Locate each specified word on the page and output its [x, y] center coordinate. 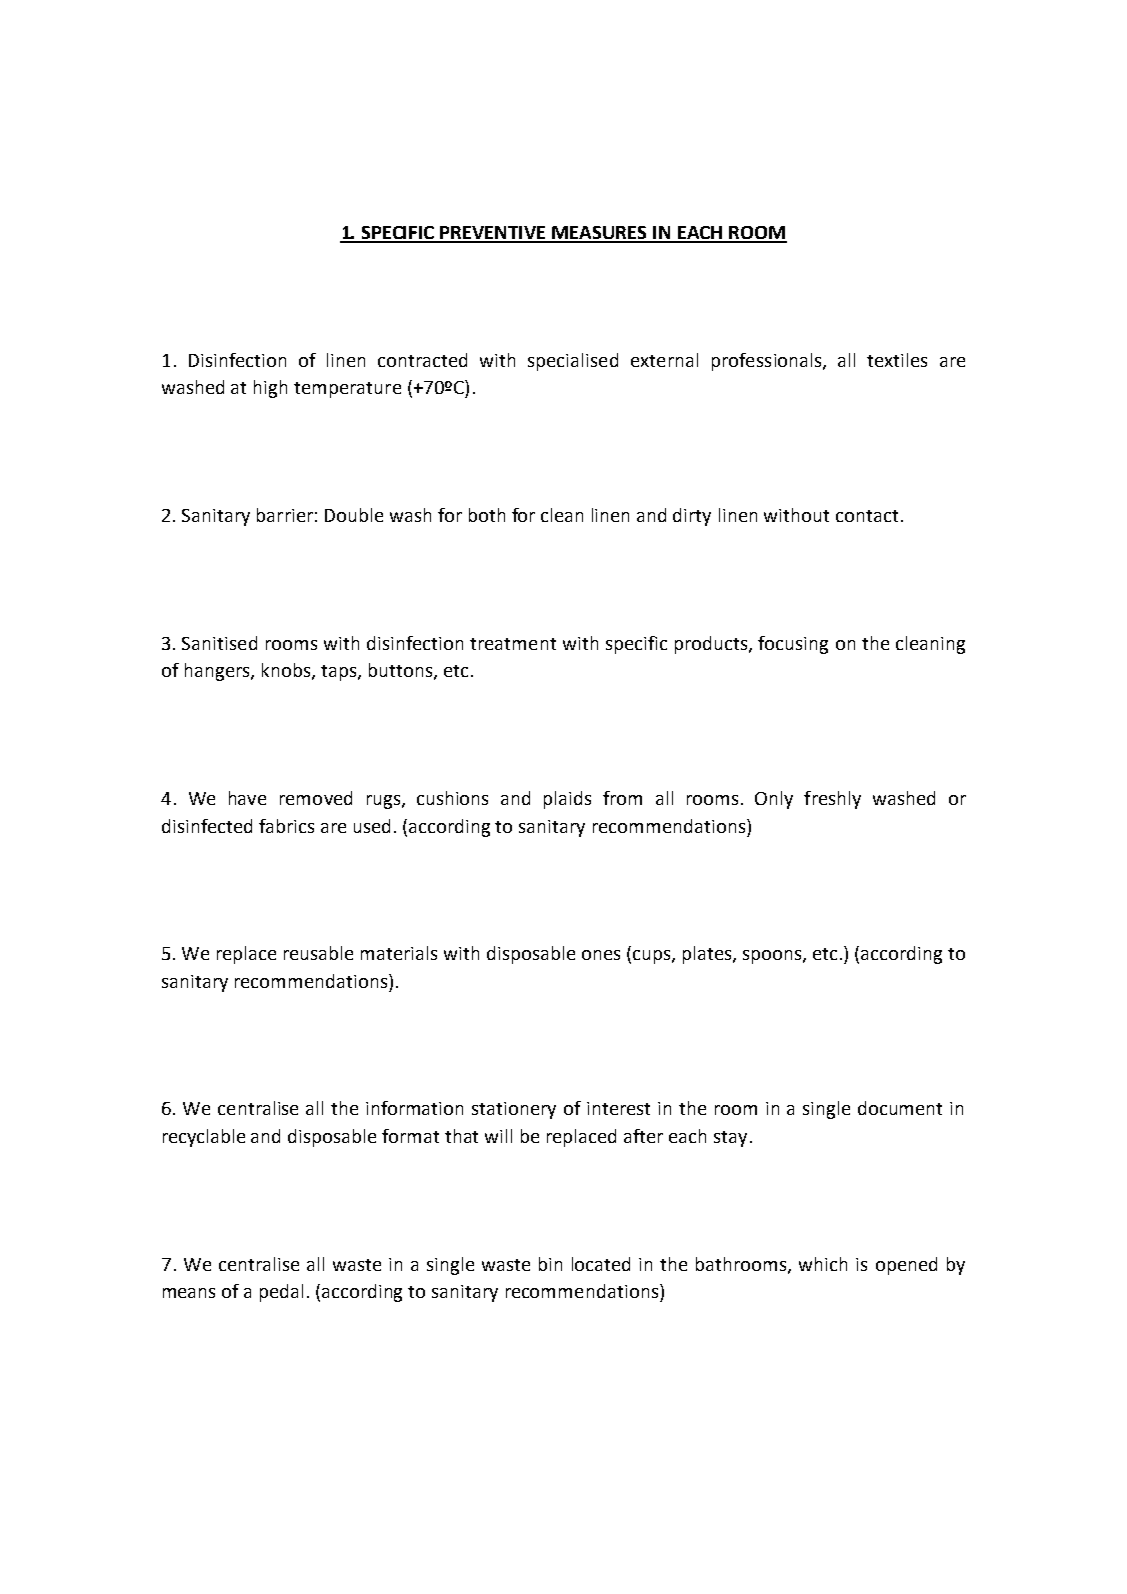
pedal [281, 1293]
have [247, 798]
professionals [768, 362]
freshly [832, 800]
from [622, 798]
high [270, 389]
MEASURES [600, 234]
